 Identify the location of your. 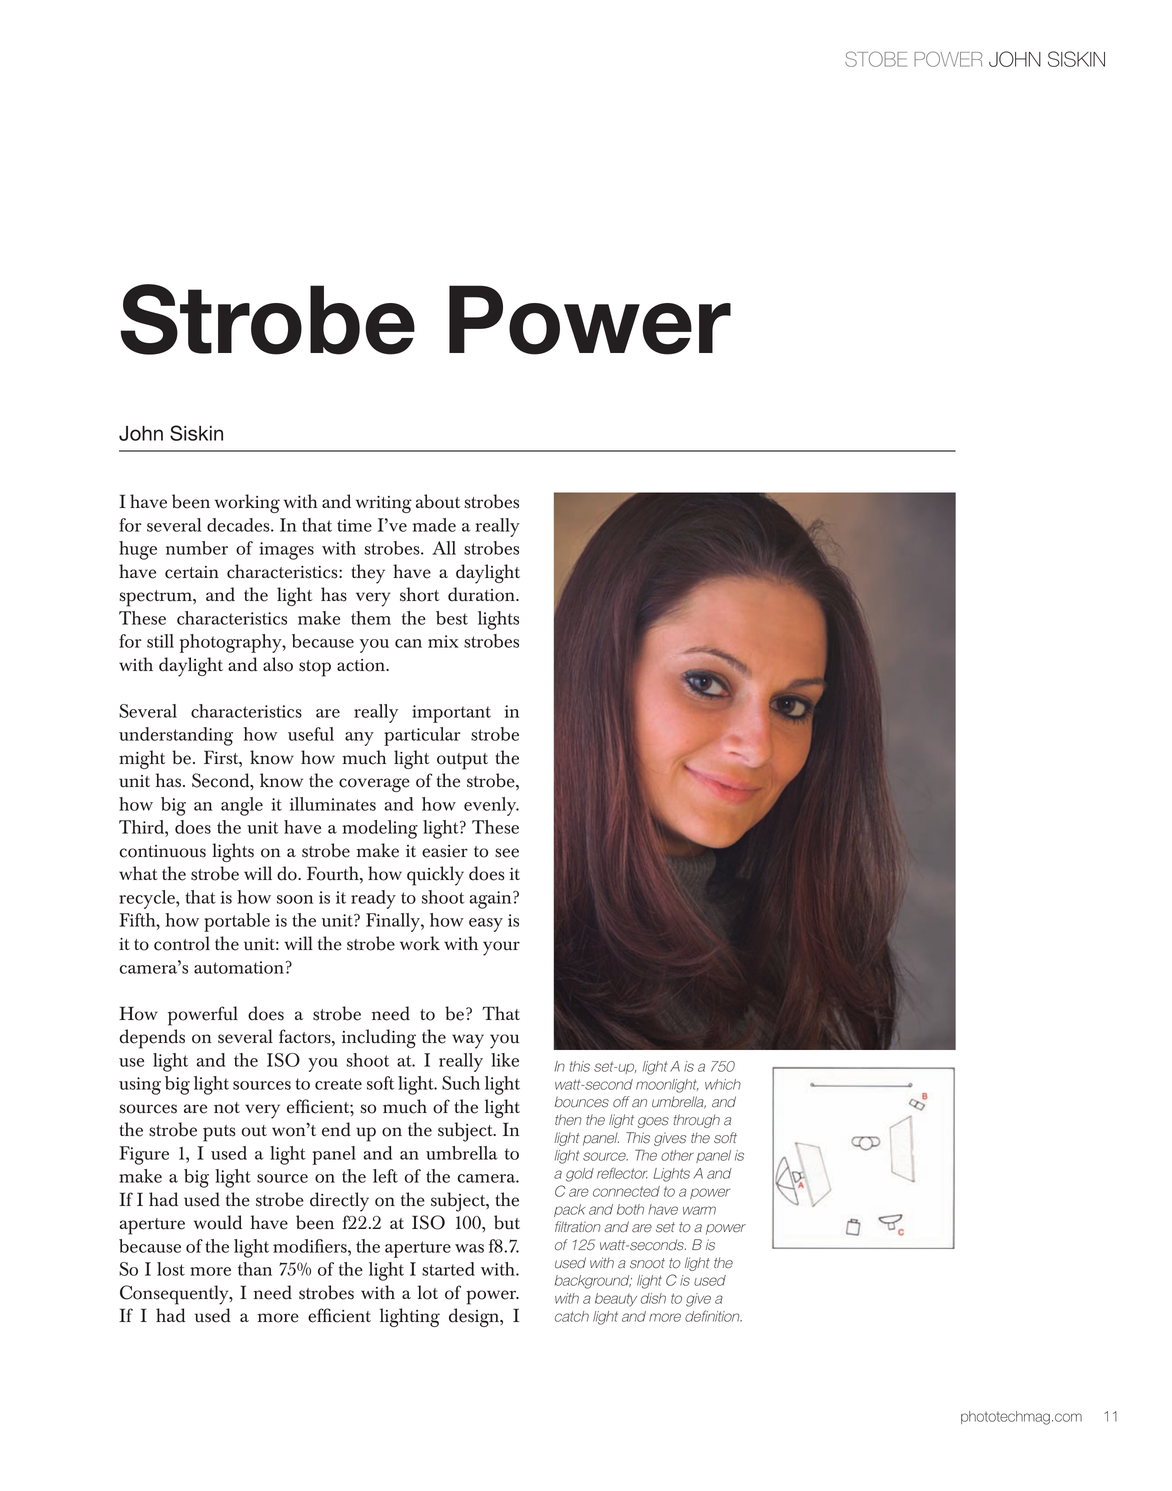
(501, 948).
